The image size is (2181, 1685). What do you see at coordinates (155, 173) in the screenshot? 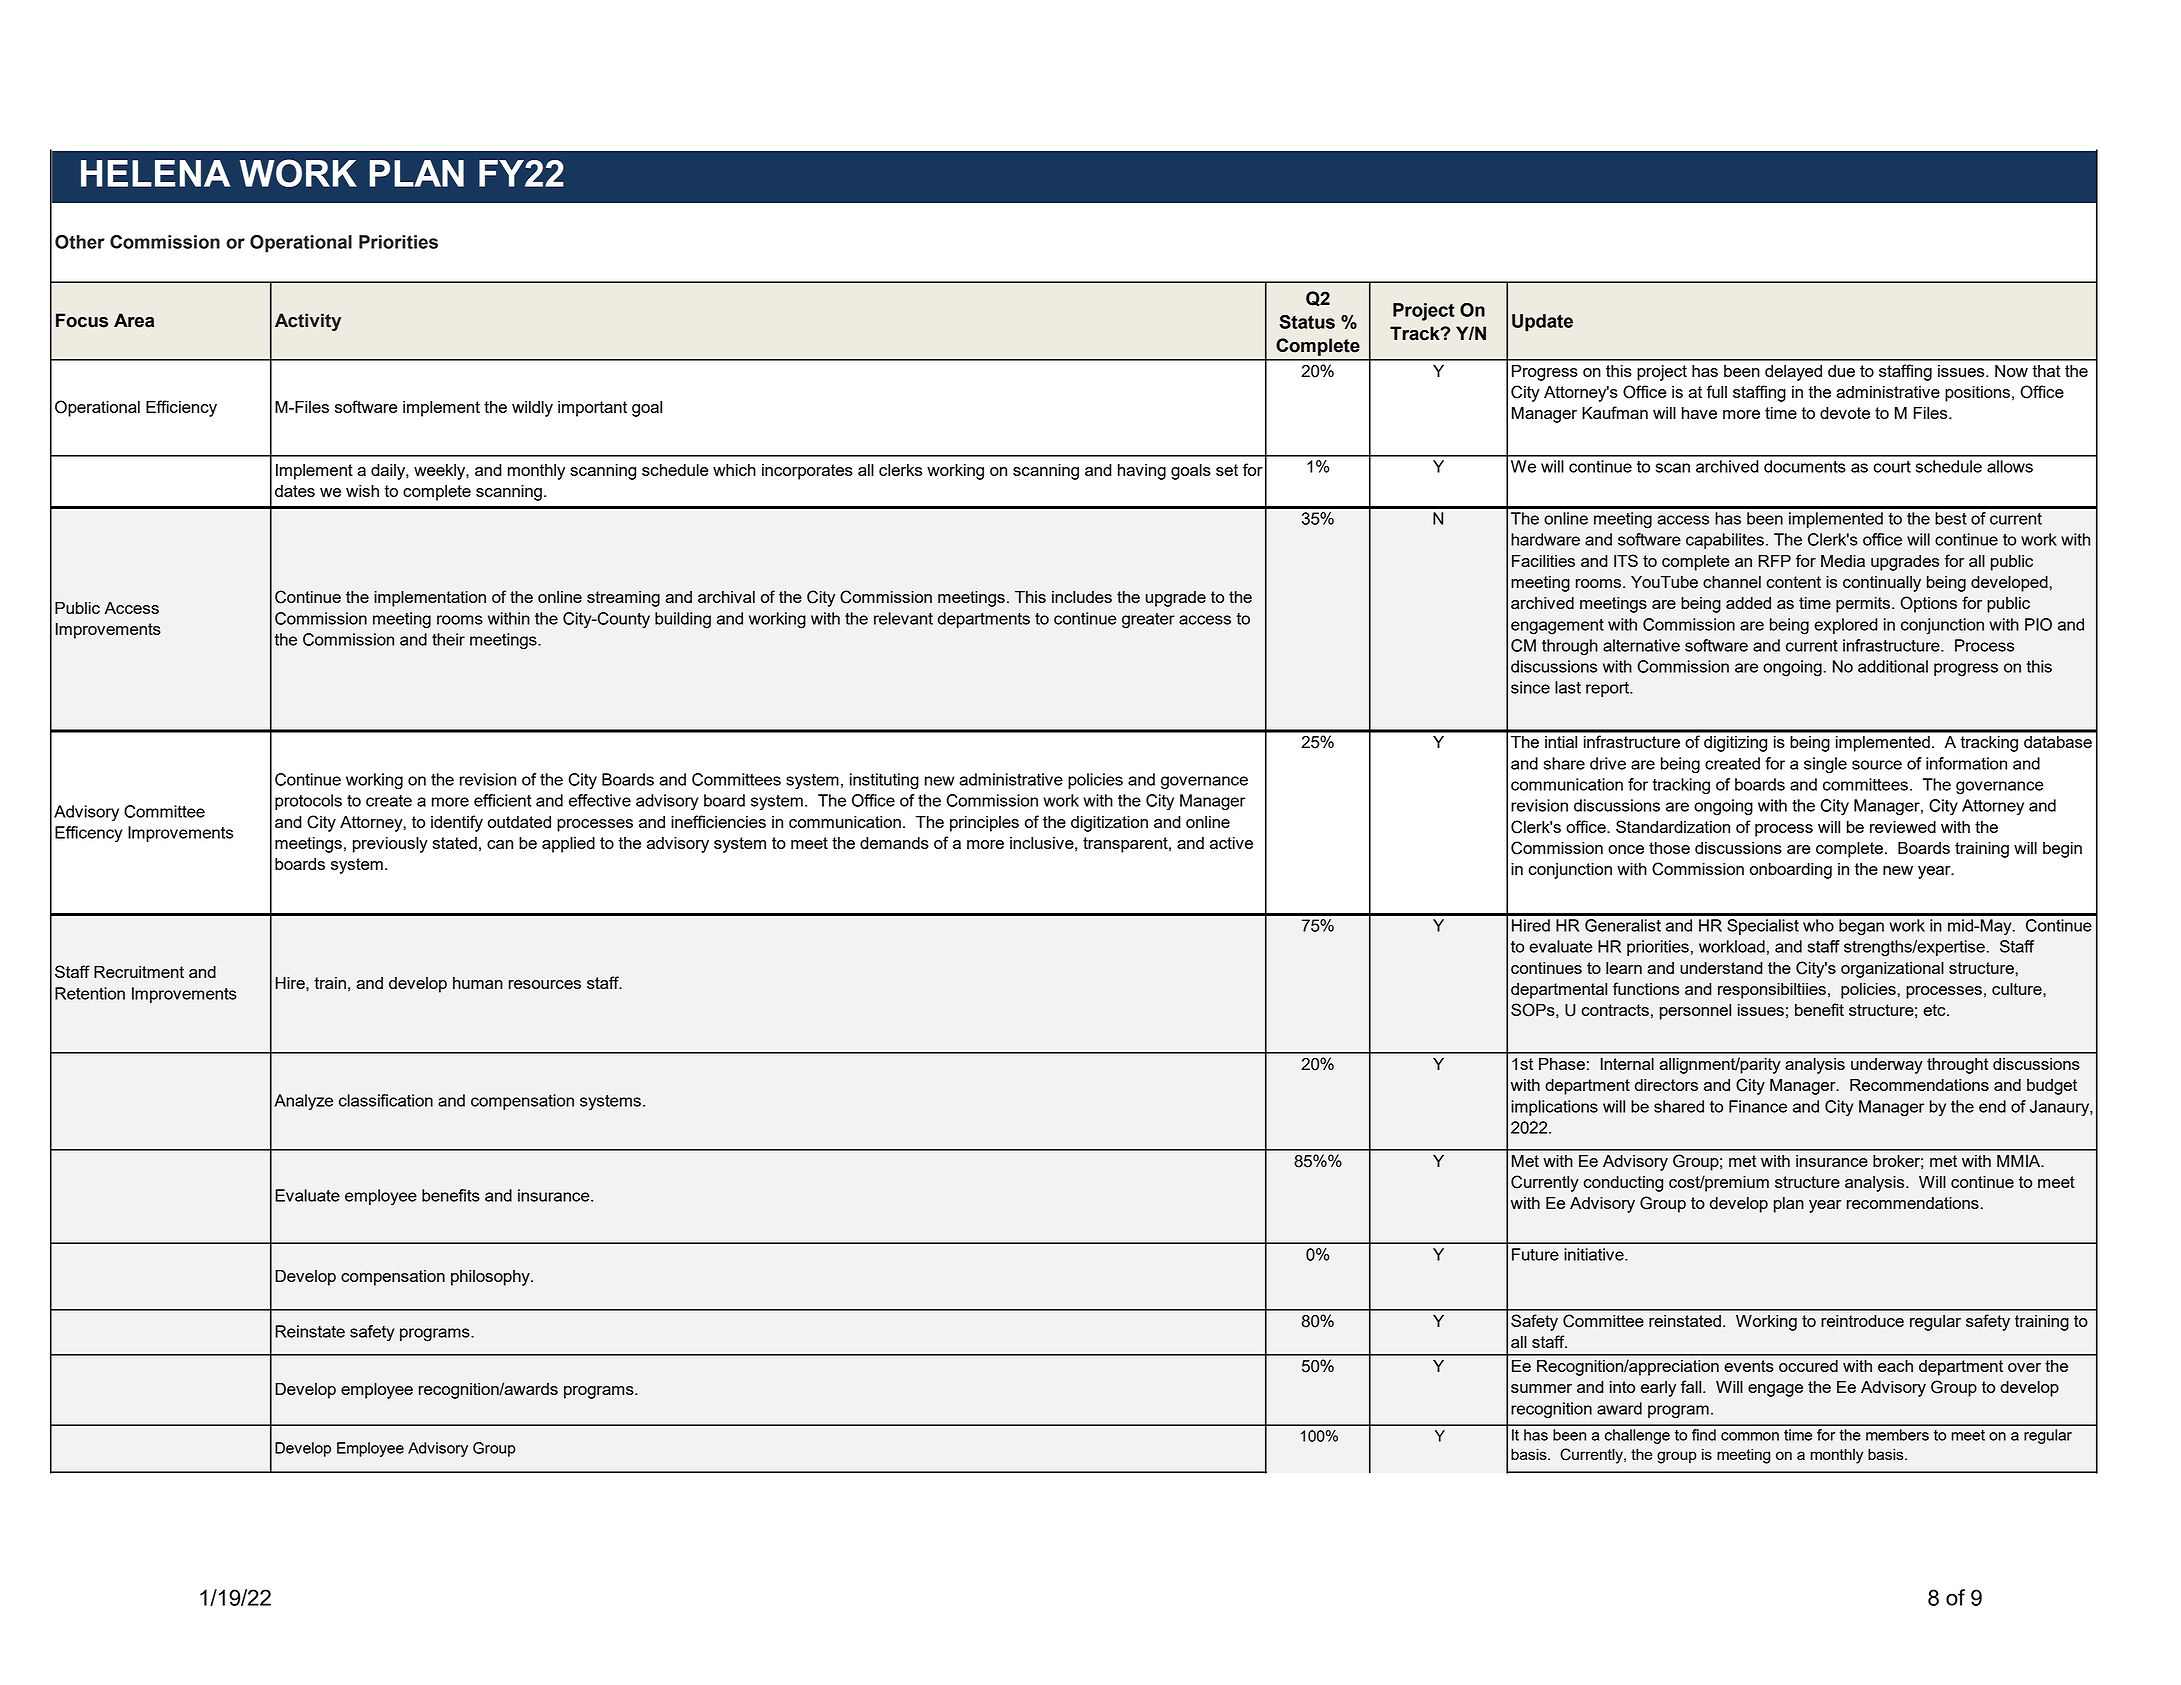
I see `HELENA` at bounding box center [155, 173].
